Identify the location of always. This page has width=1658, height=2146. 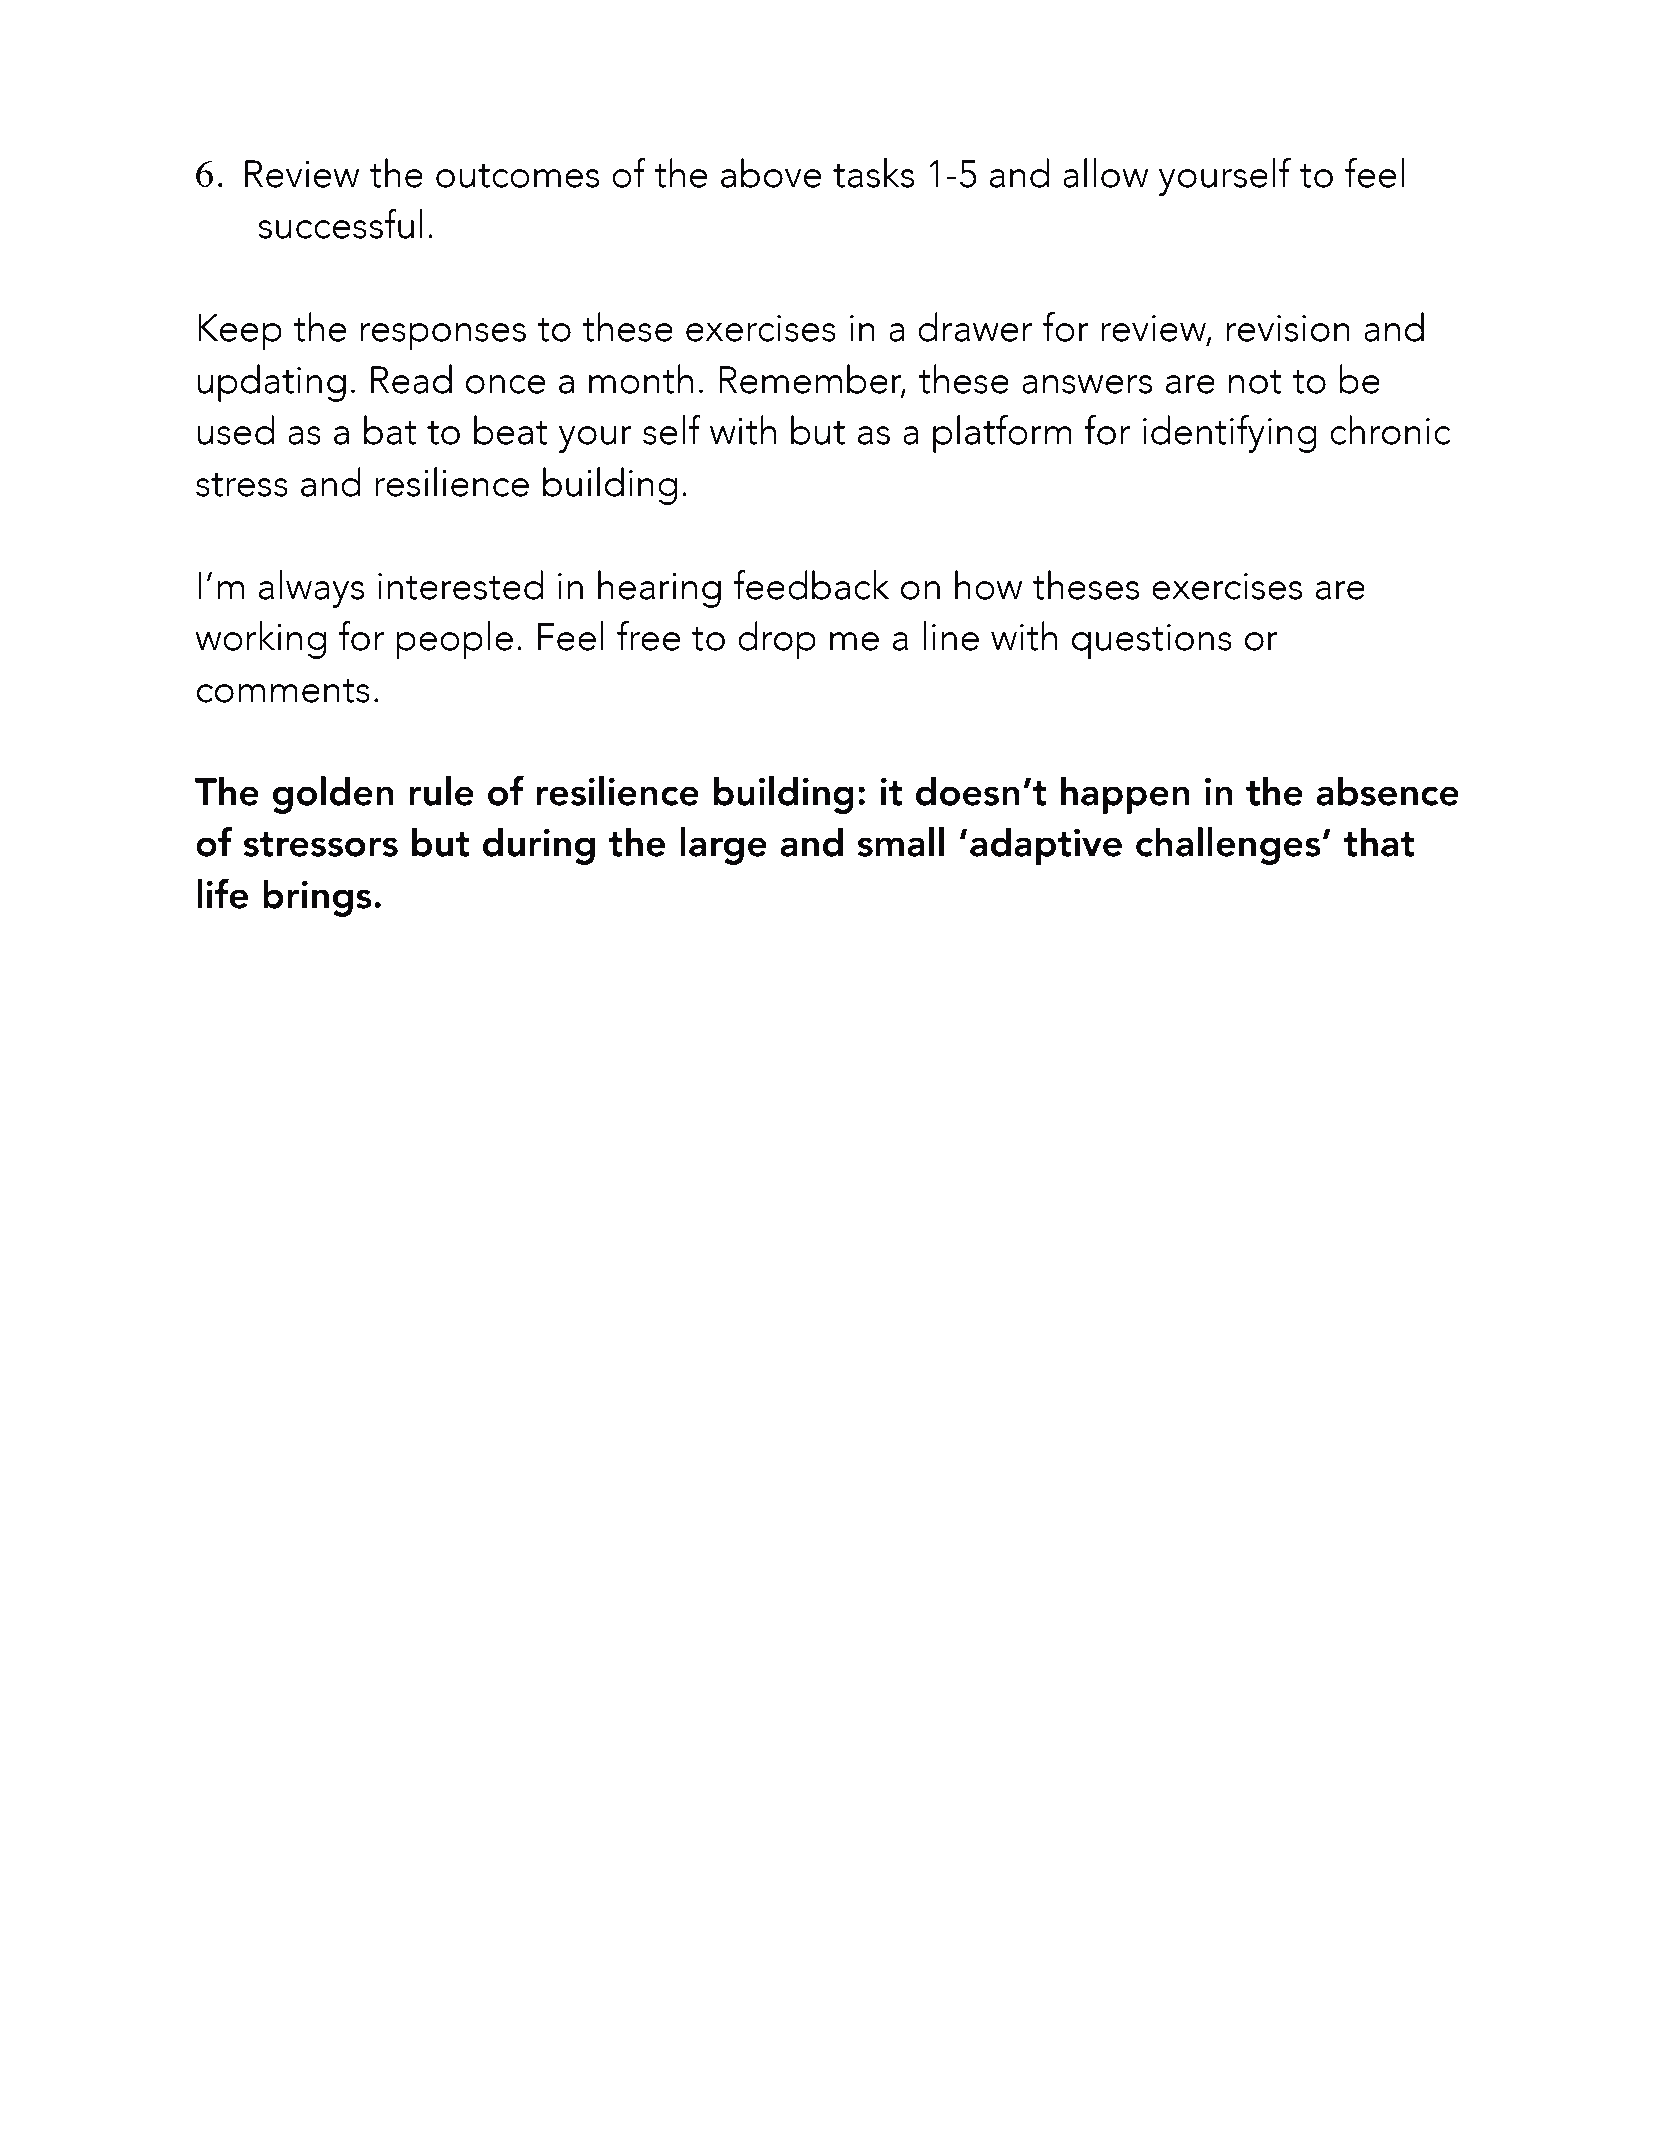
(311, 589).
